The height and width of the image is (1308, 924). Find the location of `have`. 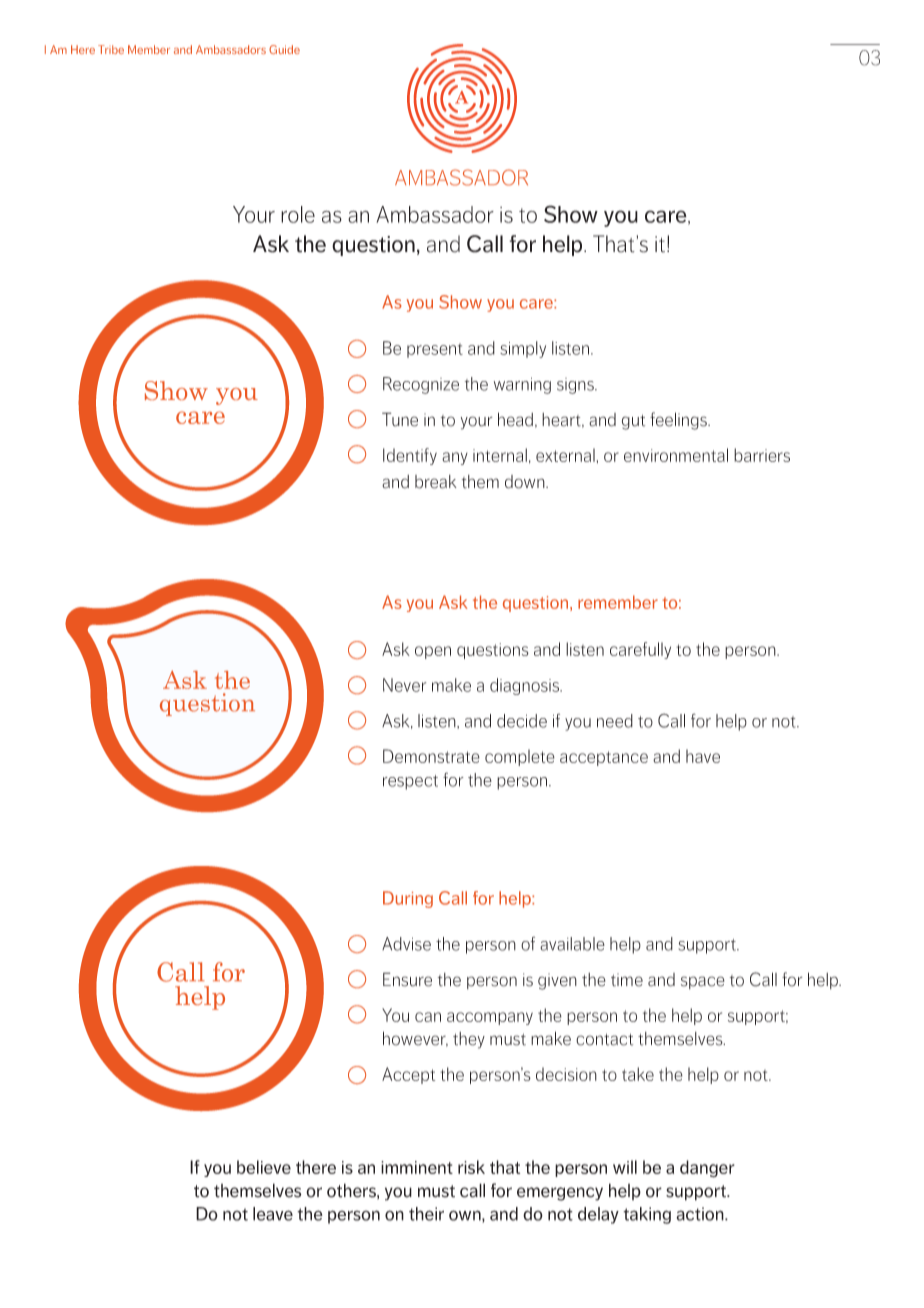

have is located at coordinates (703, 756).
